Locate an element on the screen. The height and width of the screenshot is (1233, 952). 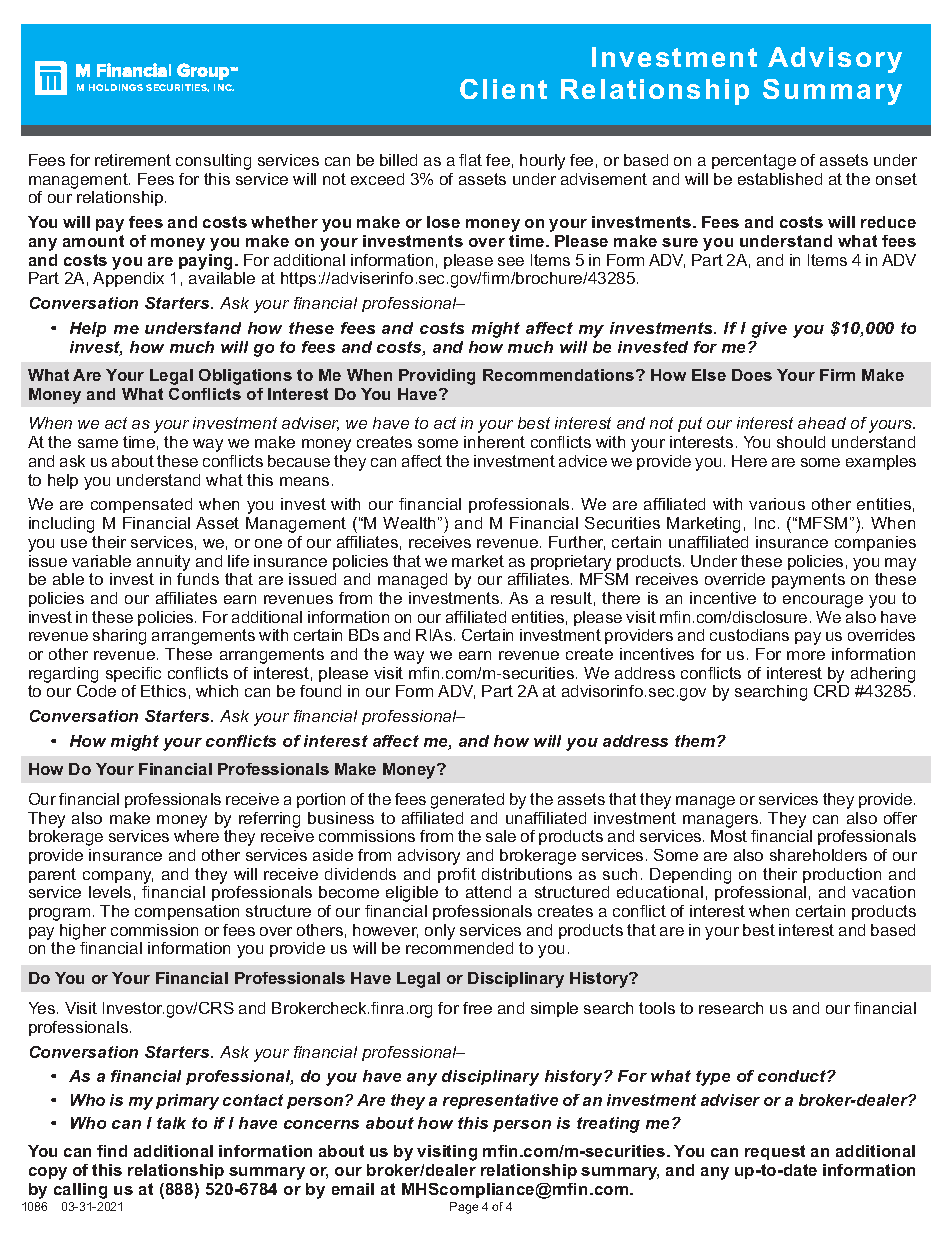
Providing is located at coordinates (437, 377).
